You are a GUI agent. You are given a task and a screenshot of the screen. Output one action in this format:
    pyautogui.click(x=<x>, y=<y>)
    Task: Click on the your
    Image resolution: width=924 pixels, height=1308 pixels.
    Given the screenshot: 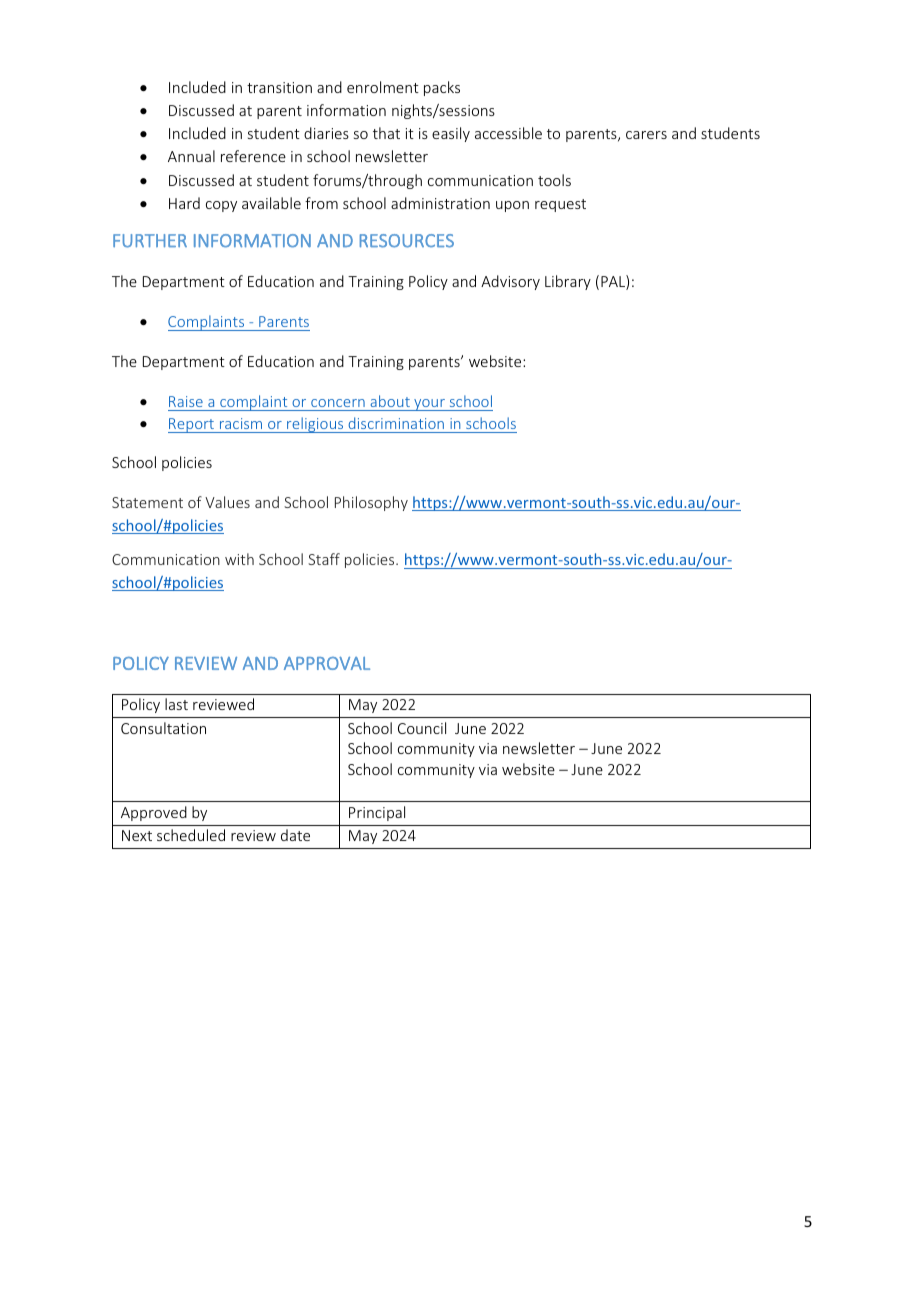 What is the action you would take?
    pyautogui.click(x=429, y=405)
